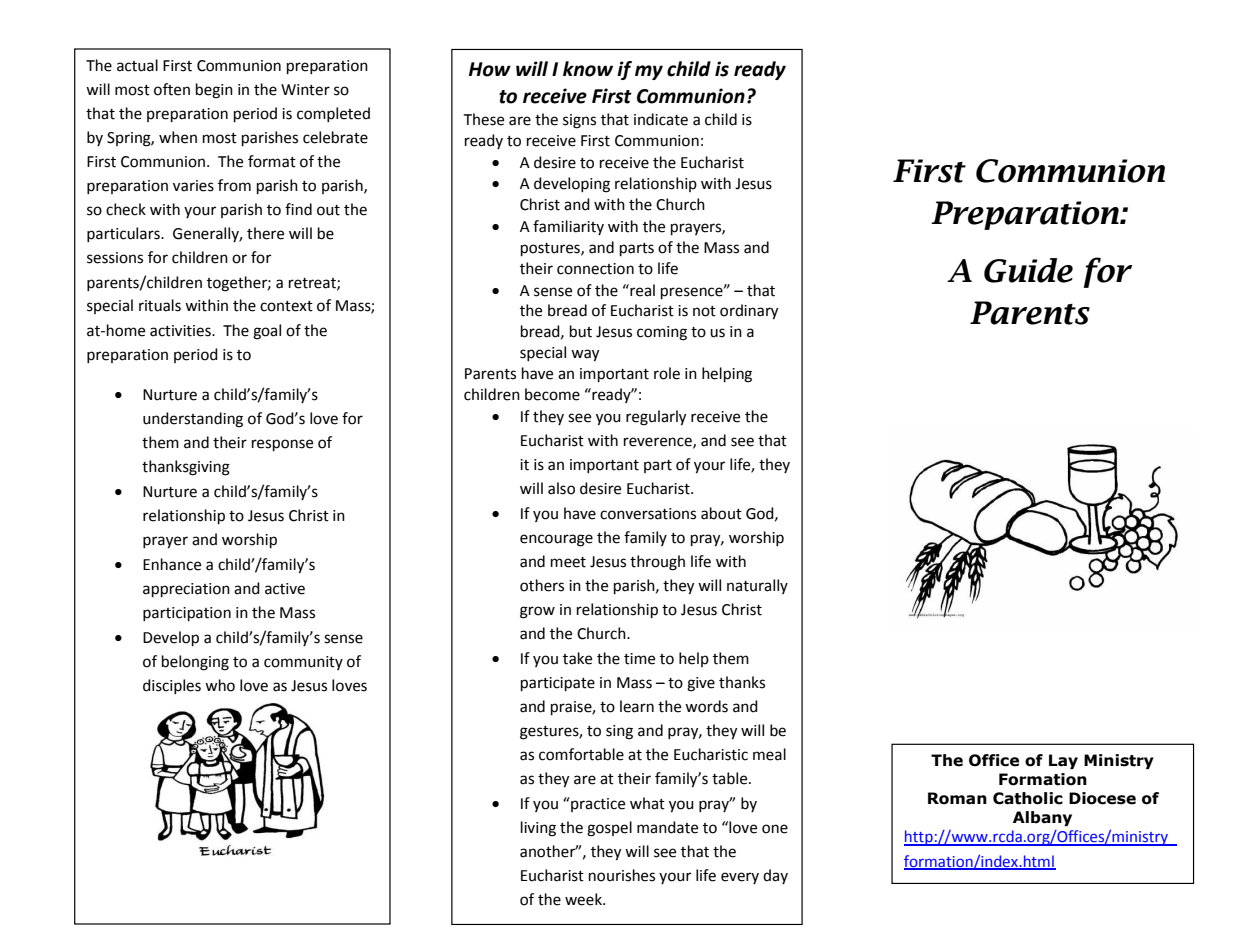 The width and height of the screenshot is (1233, 952). I want to click on know, so click(588, 69).
